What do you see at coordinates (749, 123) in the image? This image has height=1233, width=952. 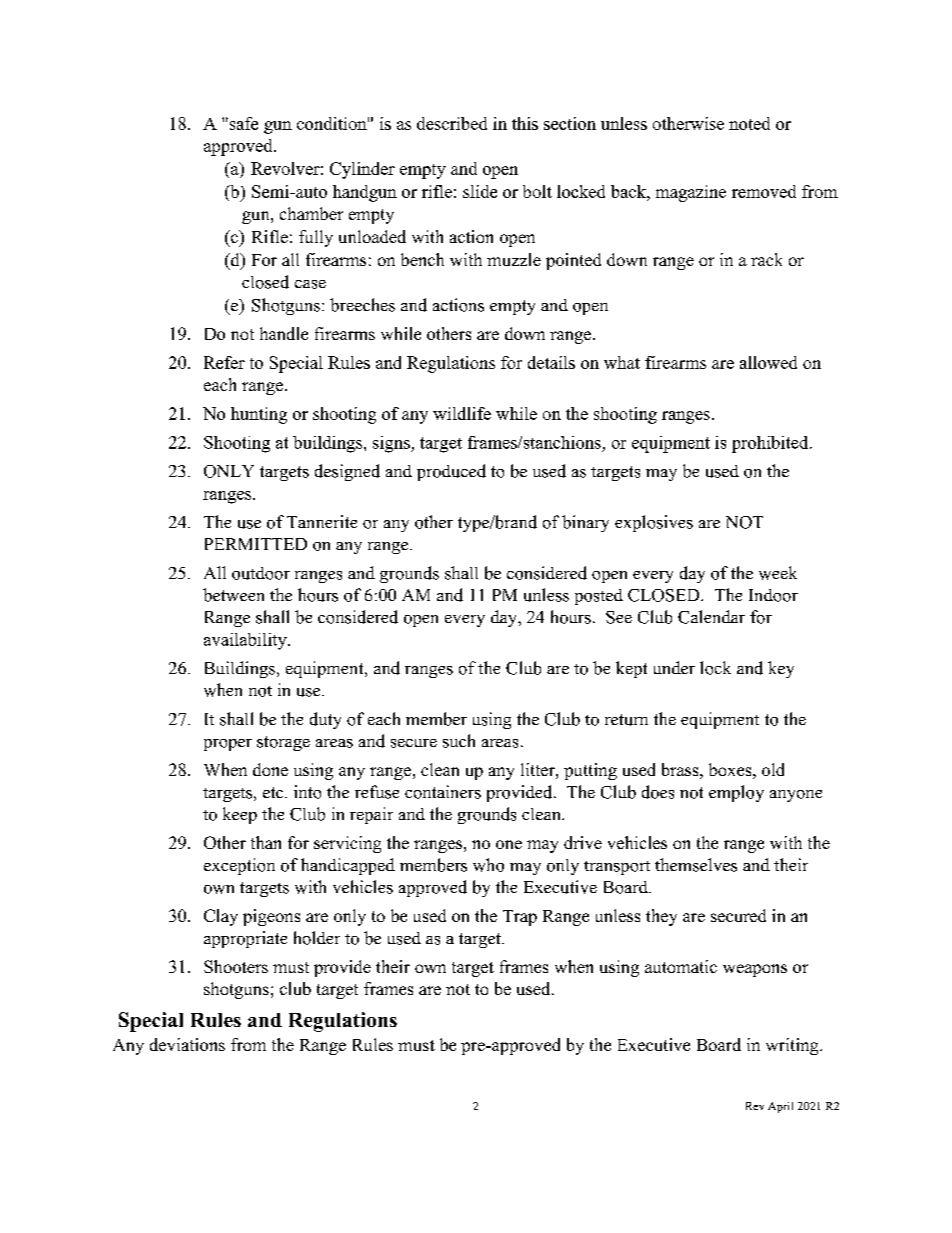 I see `noted` at bounding box center [749, 123].
